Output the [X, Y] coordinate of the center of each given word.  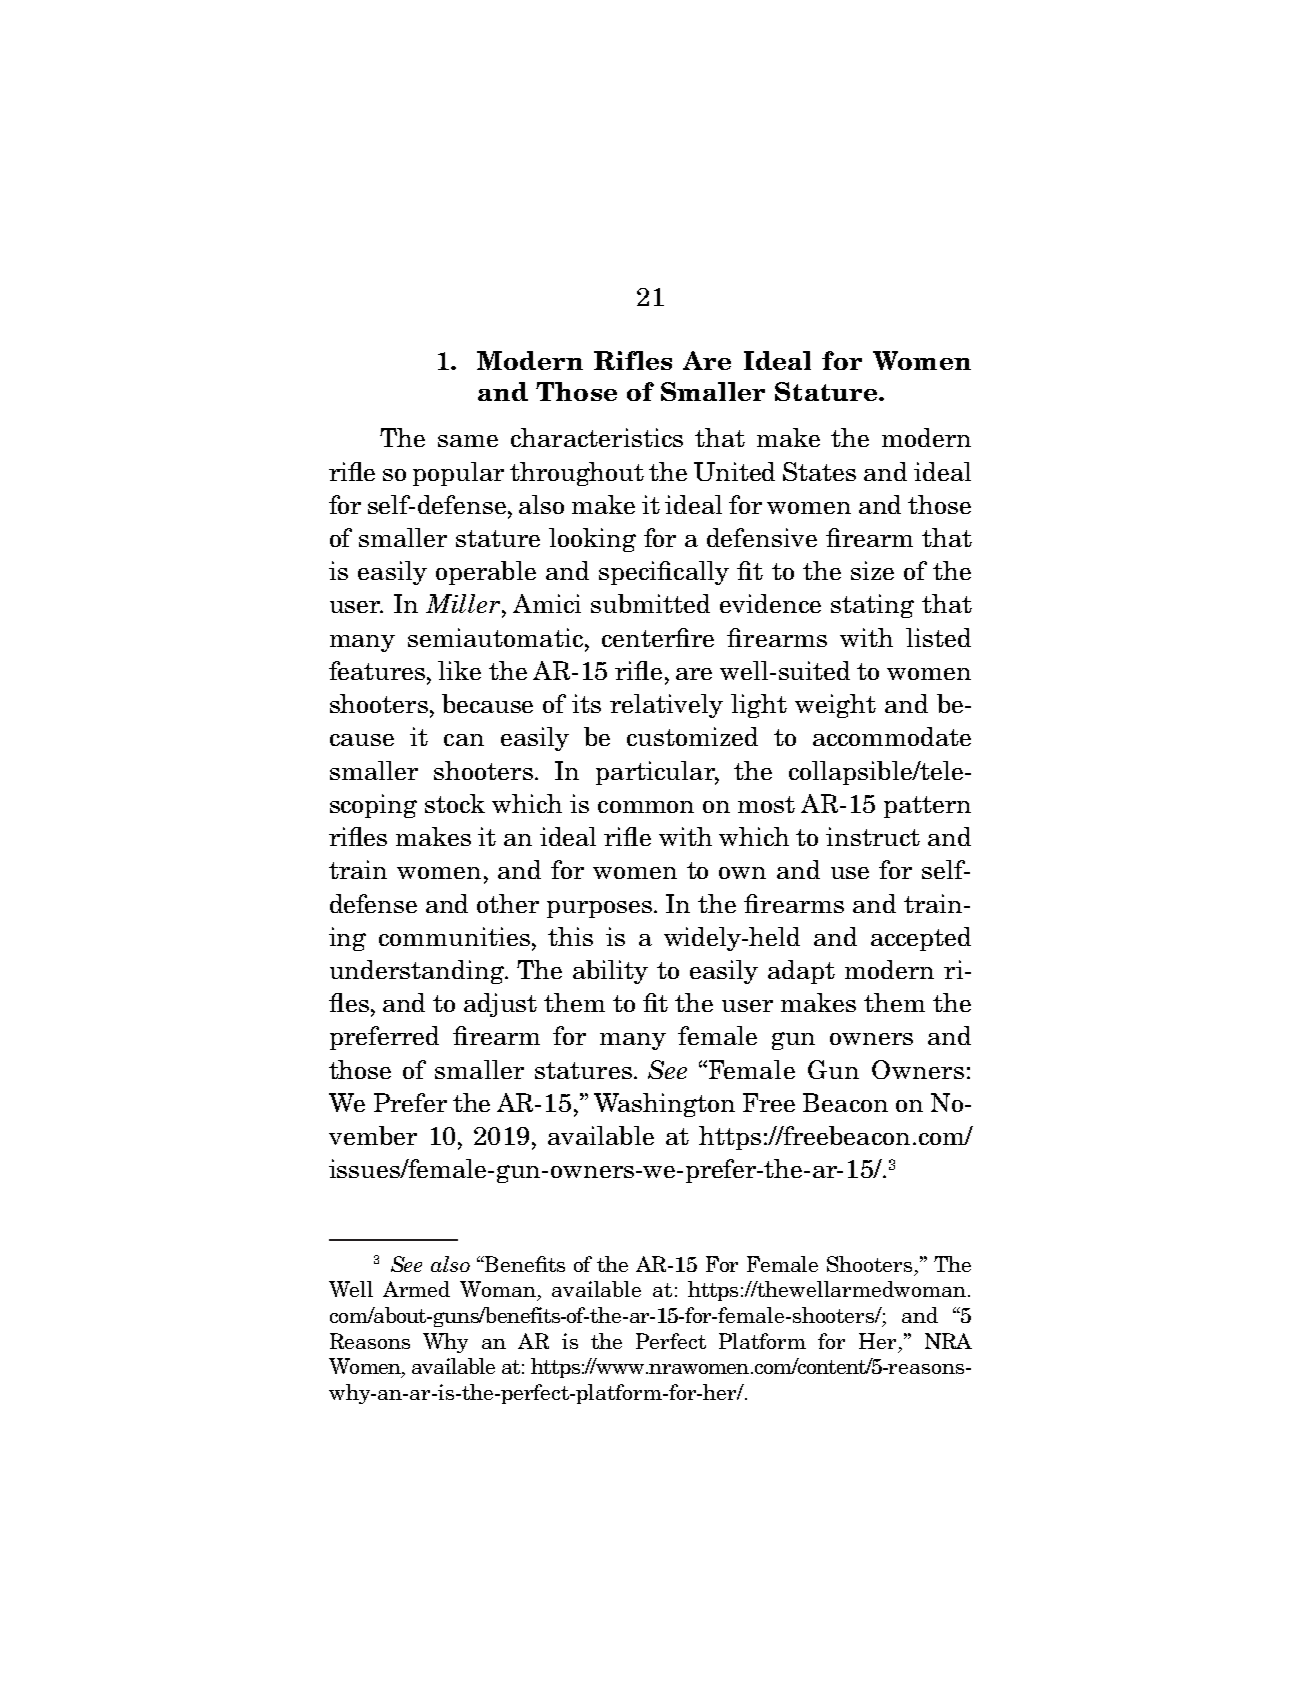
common [646, 807]
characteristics [597, 437]
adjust [500, 1005]
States [819, 471]
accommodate [892, 736]
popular [458, 474]
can [464, 740]
